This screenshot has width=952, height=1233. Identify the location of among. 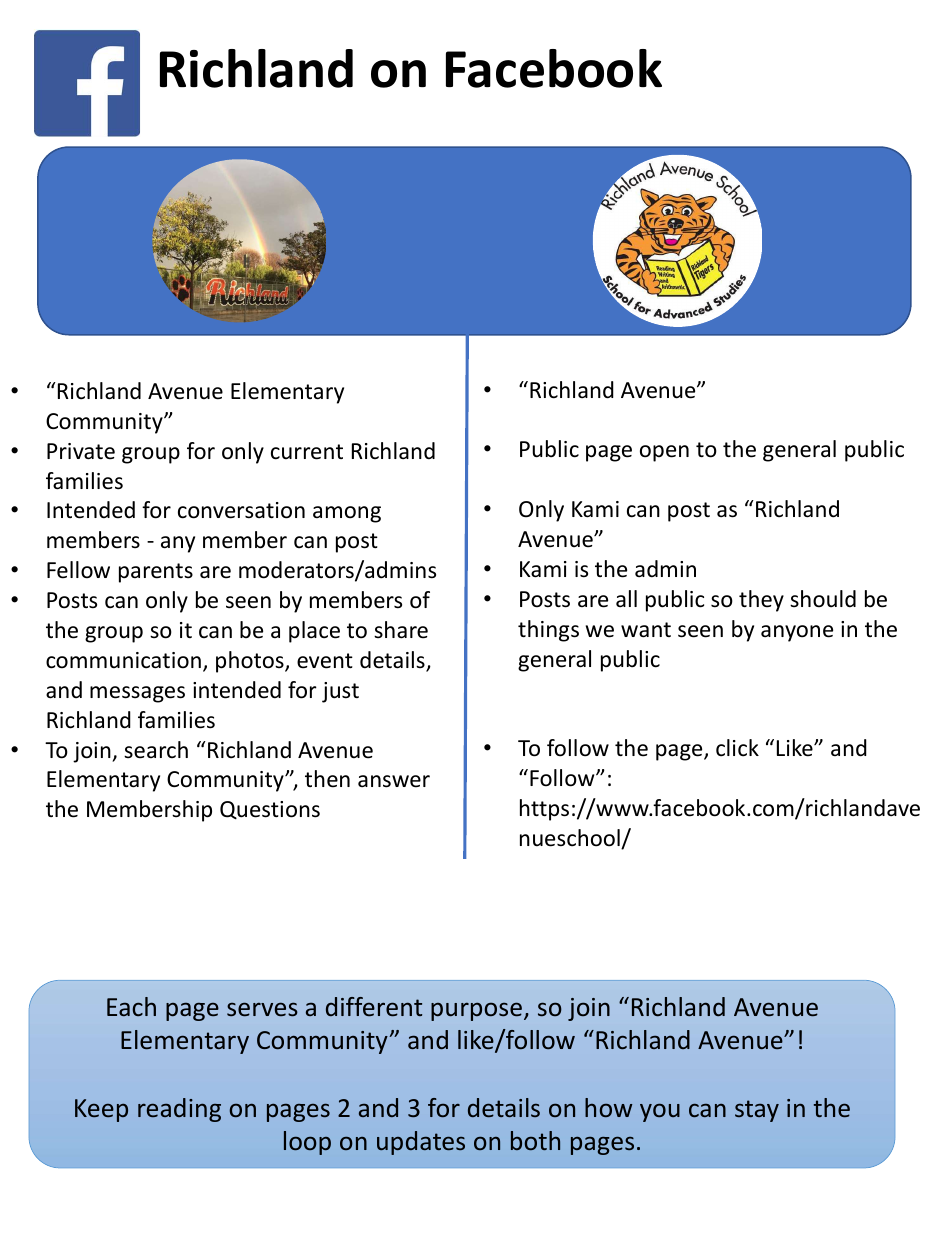
(347, 514).
